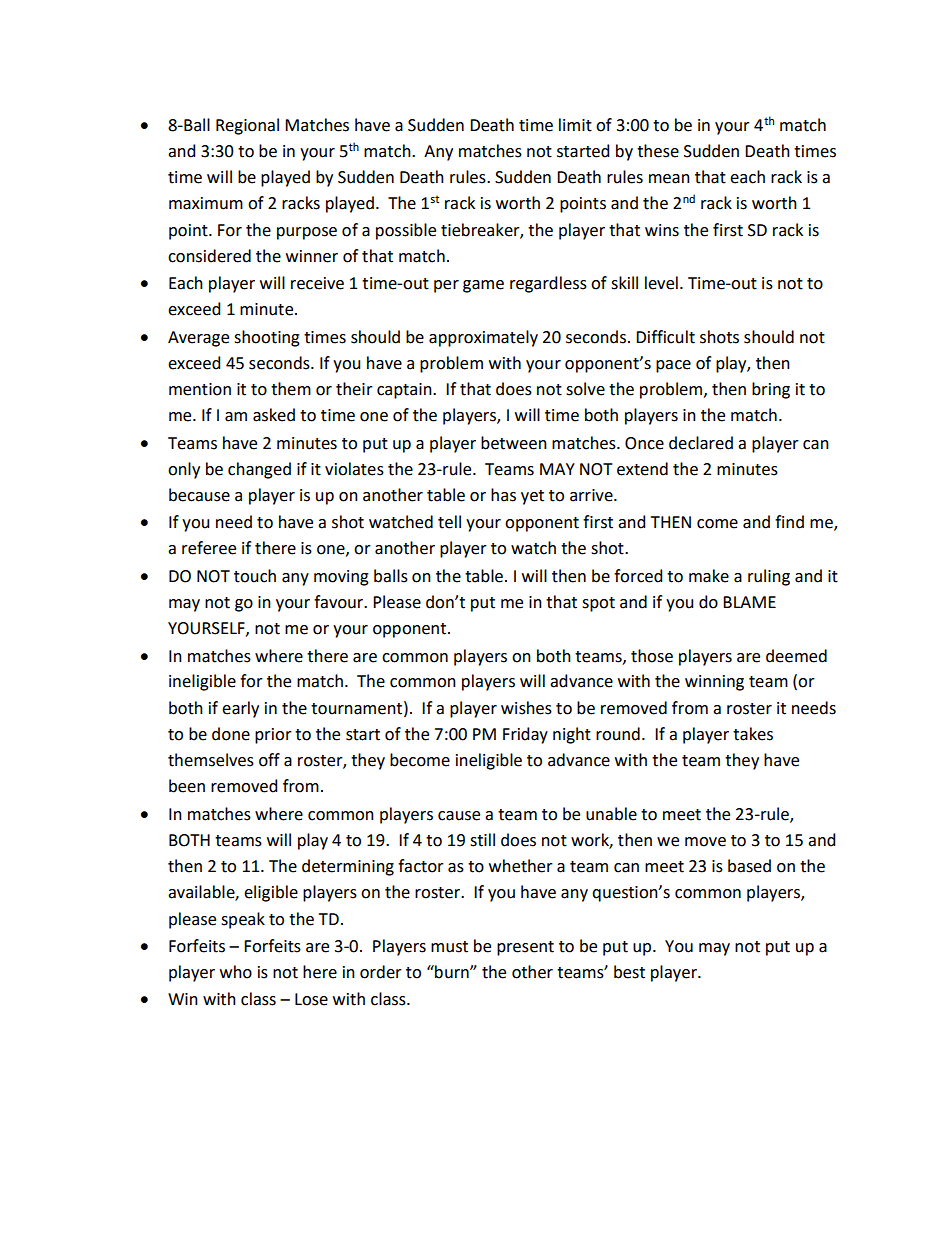 The height and width of the screenshot is (1233, 952). I want to click on wishes, so click(526, 708).
